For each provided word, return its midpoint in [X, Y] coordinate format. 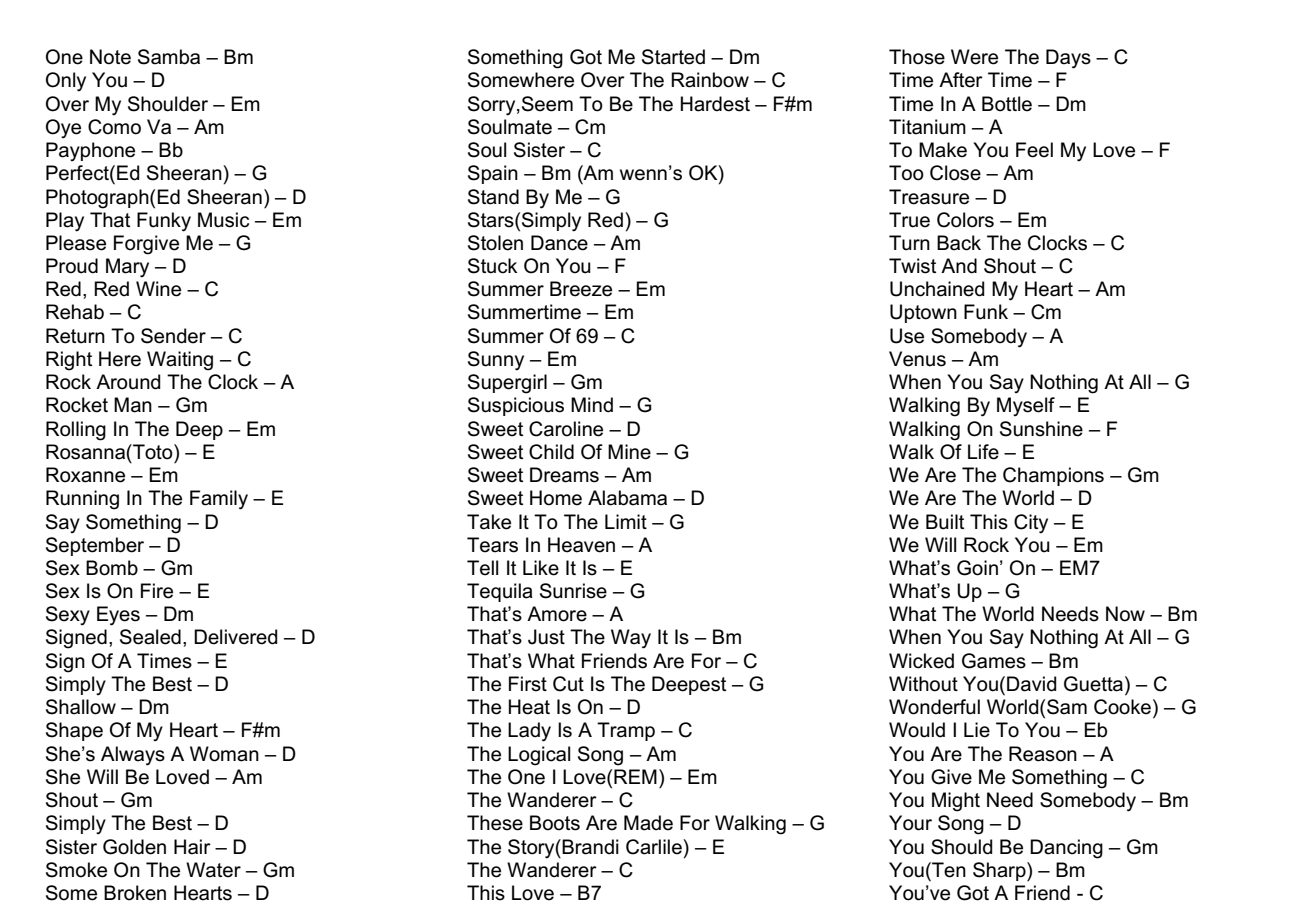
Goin [977, 568]
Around [128, 382]
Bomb [112, 568]
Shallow [81, 707]
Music [223, 220]
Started [673, 57]
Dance [559, 243]
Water [213, 870]
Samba [169, 57]
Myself [1026, 406]
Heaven [581, 545]
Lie [977, 730]
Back [959, 243]
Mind [592, 405]
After [961, 80]
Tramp [626, 731]
